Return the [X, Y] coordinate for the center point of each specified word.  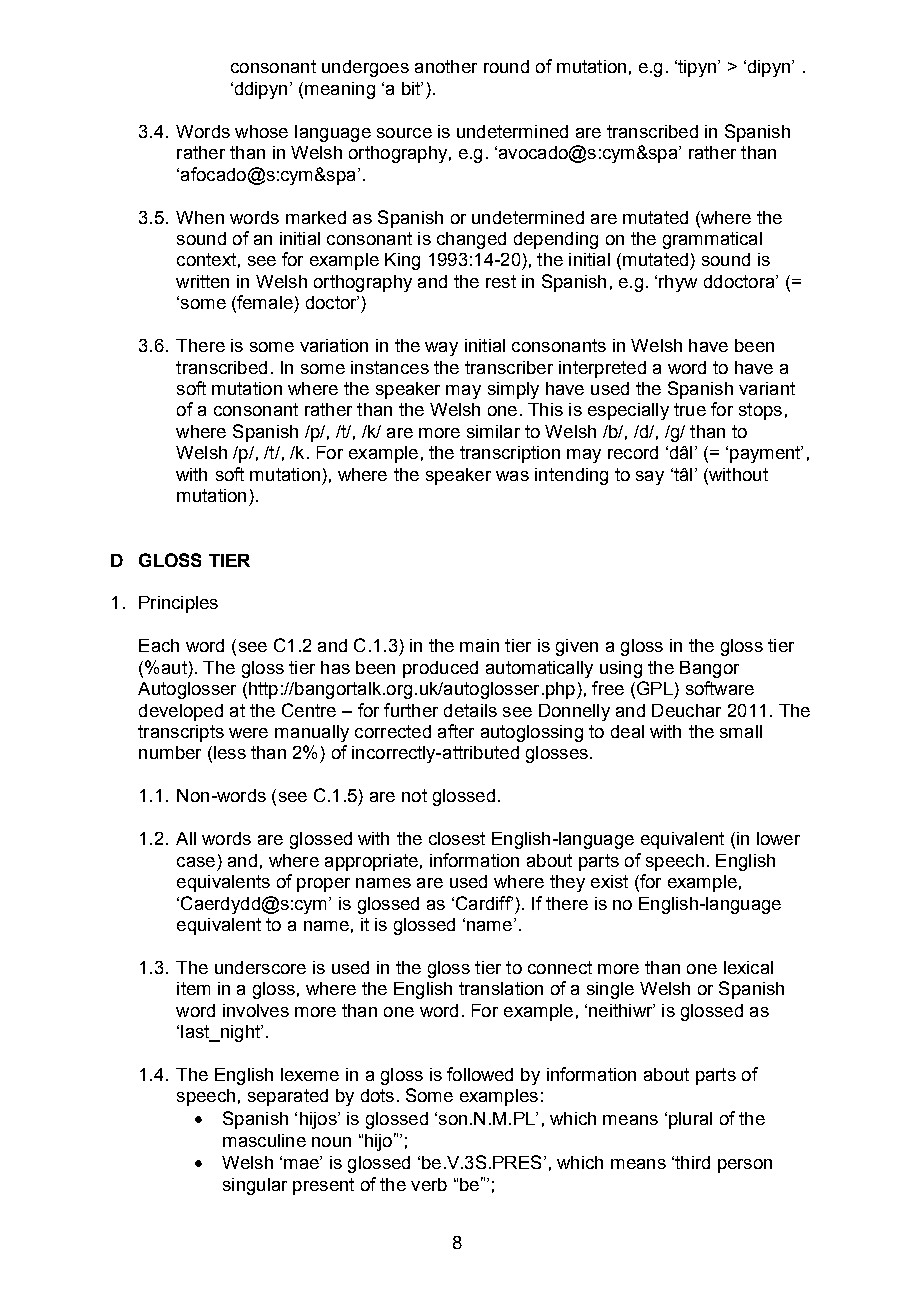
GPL [653, 689]
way [441, 349]
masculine [264, 1140]
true [690, 409]
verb [429, 1184]
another [446, 66]
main [479, 645]
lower [778, 838]
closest [457, 838]
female [264, 303]
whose [261, 131]
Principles [178, 604]
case [196, 862]
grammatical [712, 240]
